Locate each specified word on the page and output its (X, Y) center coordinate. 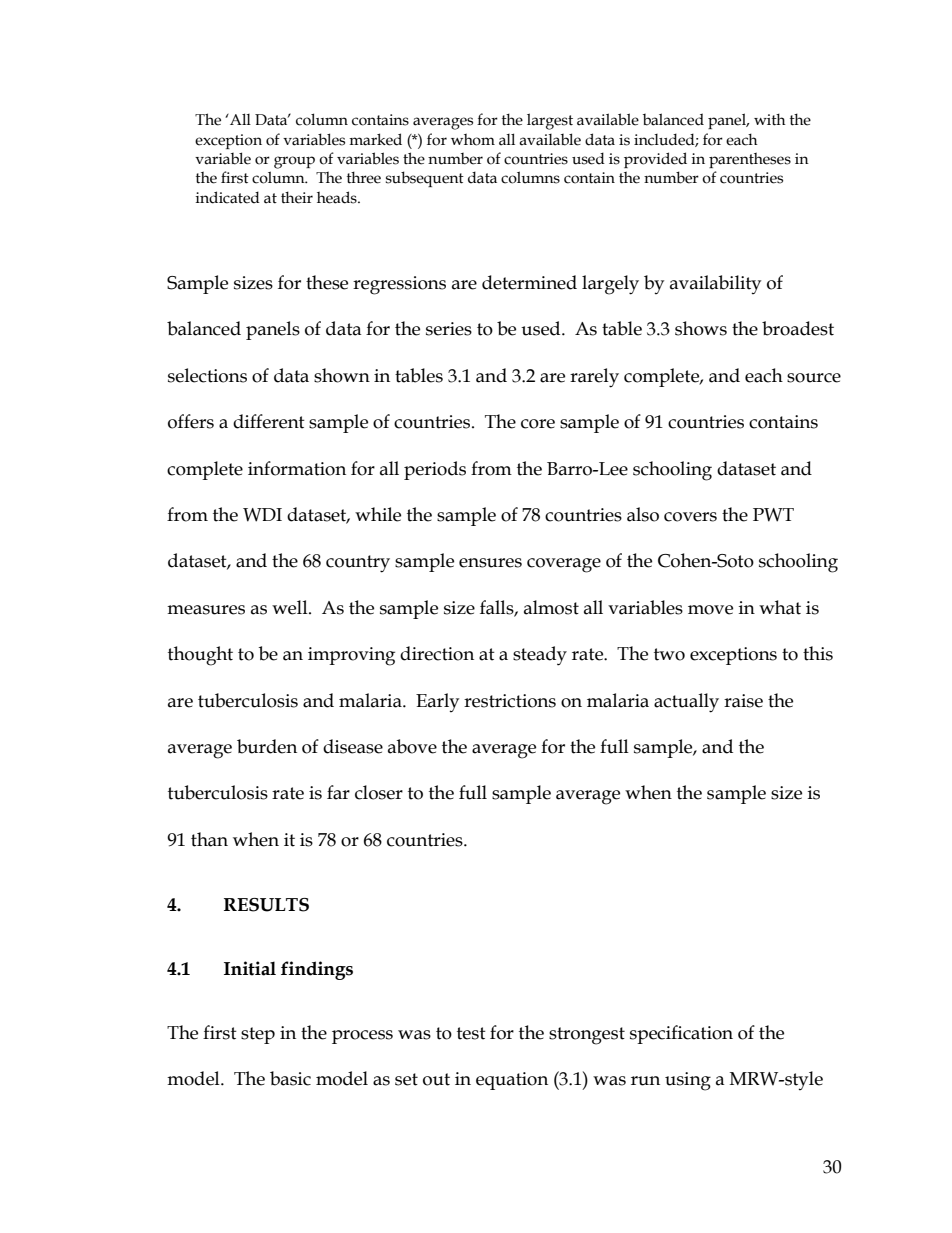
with (770, 119)
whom (473, 139)
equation (512, 1081)
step (258, 1035)
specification (681, 1034)
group (294, 162)
